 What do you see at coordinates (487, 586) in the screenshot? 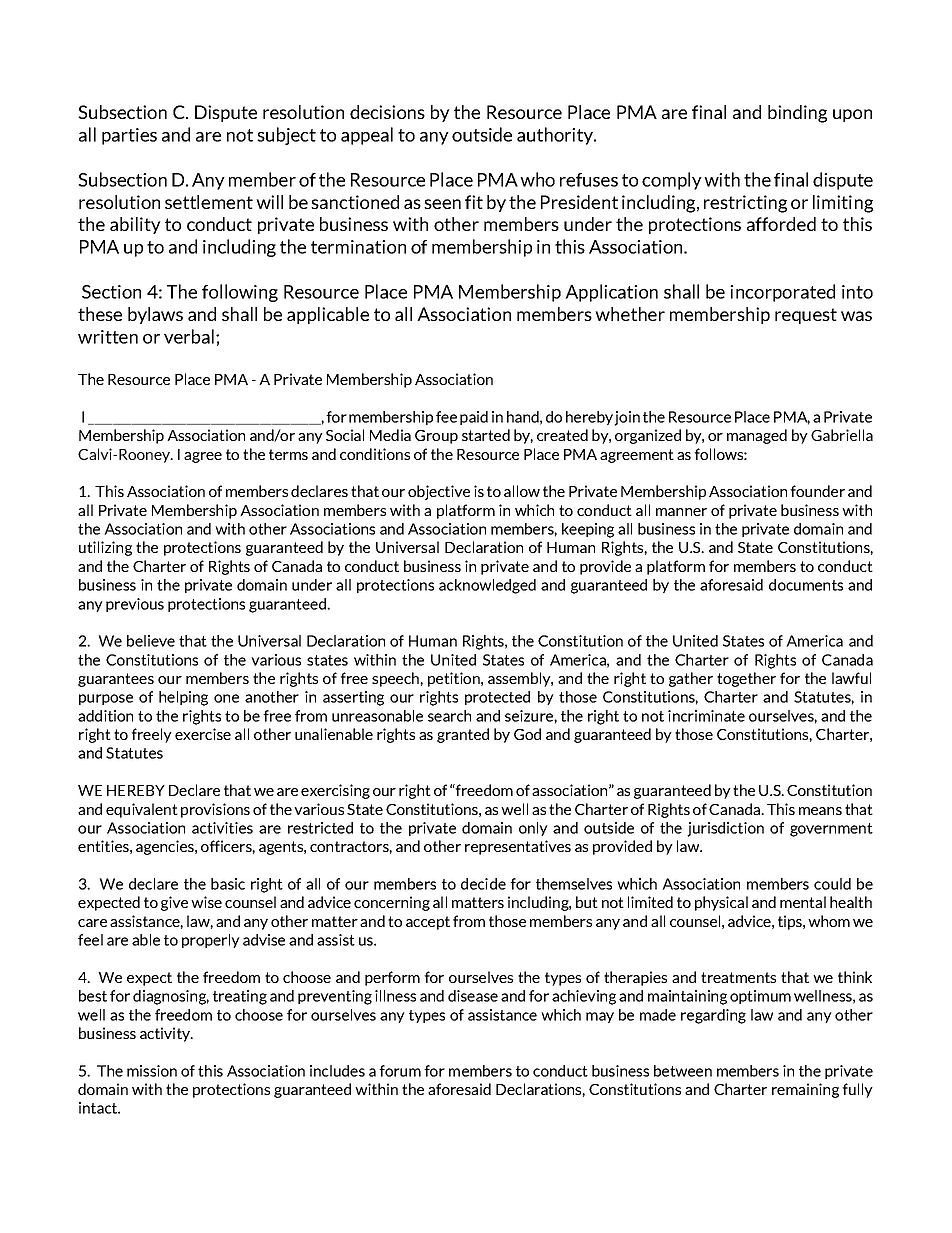
I see `acknowledged` at bounding box center [487, 586].
